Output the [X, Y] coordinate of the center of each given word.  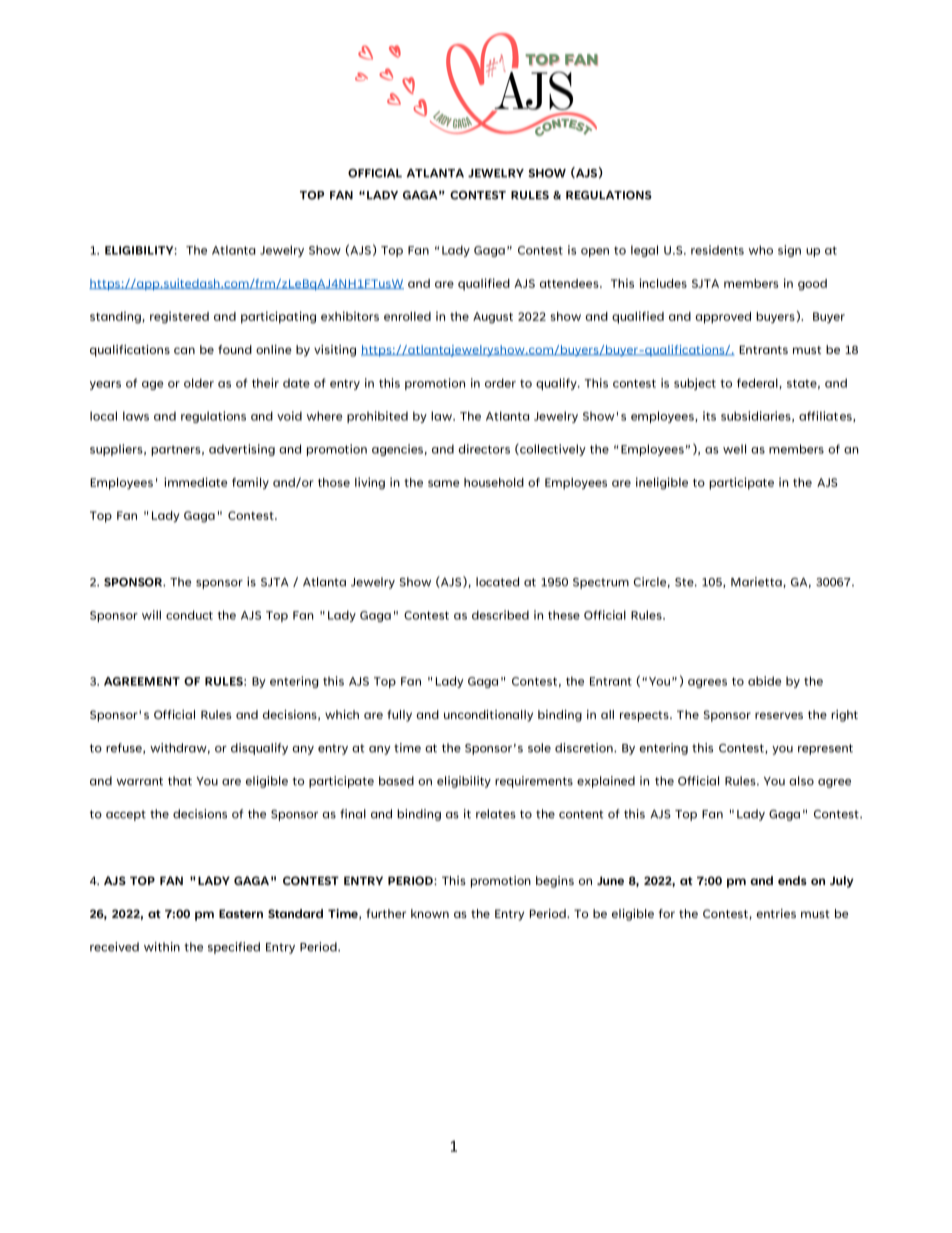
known [430, 913]
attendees [570, 283]
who [761, 250]
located [497, 582]
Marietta [757, 582]
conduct [189, 615]
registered [179, 317]
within [162, 947]
